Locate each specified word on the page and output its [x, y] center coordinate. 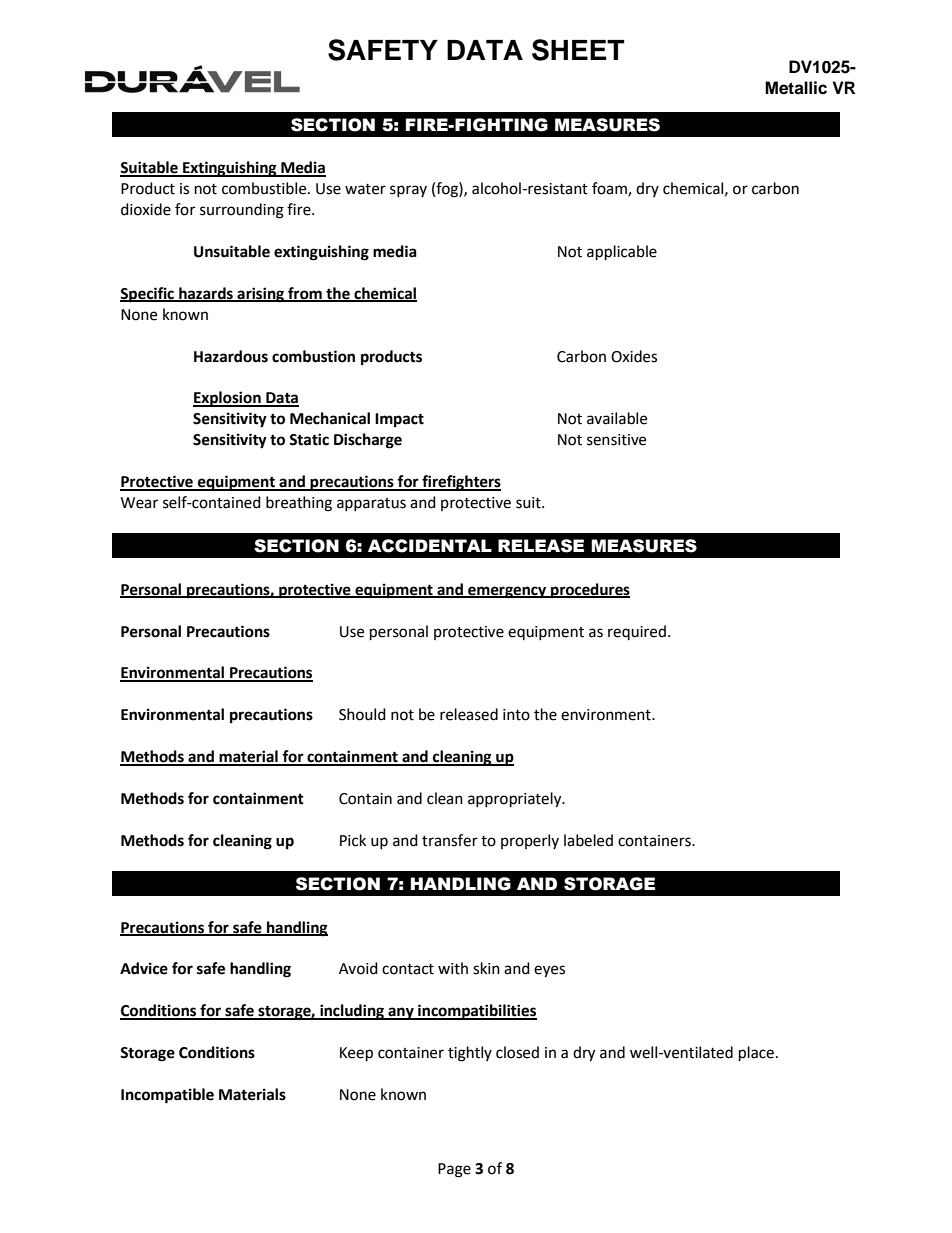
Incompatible [167, 1096]
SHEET [578, 50]
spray [408, 191]
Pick [353, 840]
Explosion [228, 399]
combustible [265, 188]
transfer [450, 840]
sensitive [616, 440]
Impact [399, 420]
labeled [588, 840]
